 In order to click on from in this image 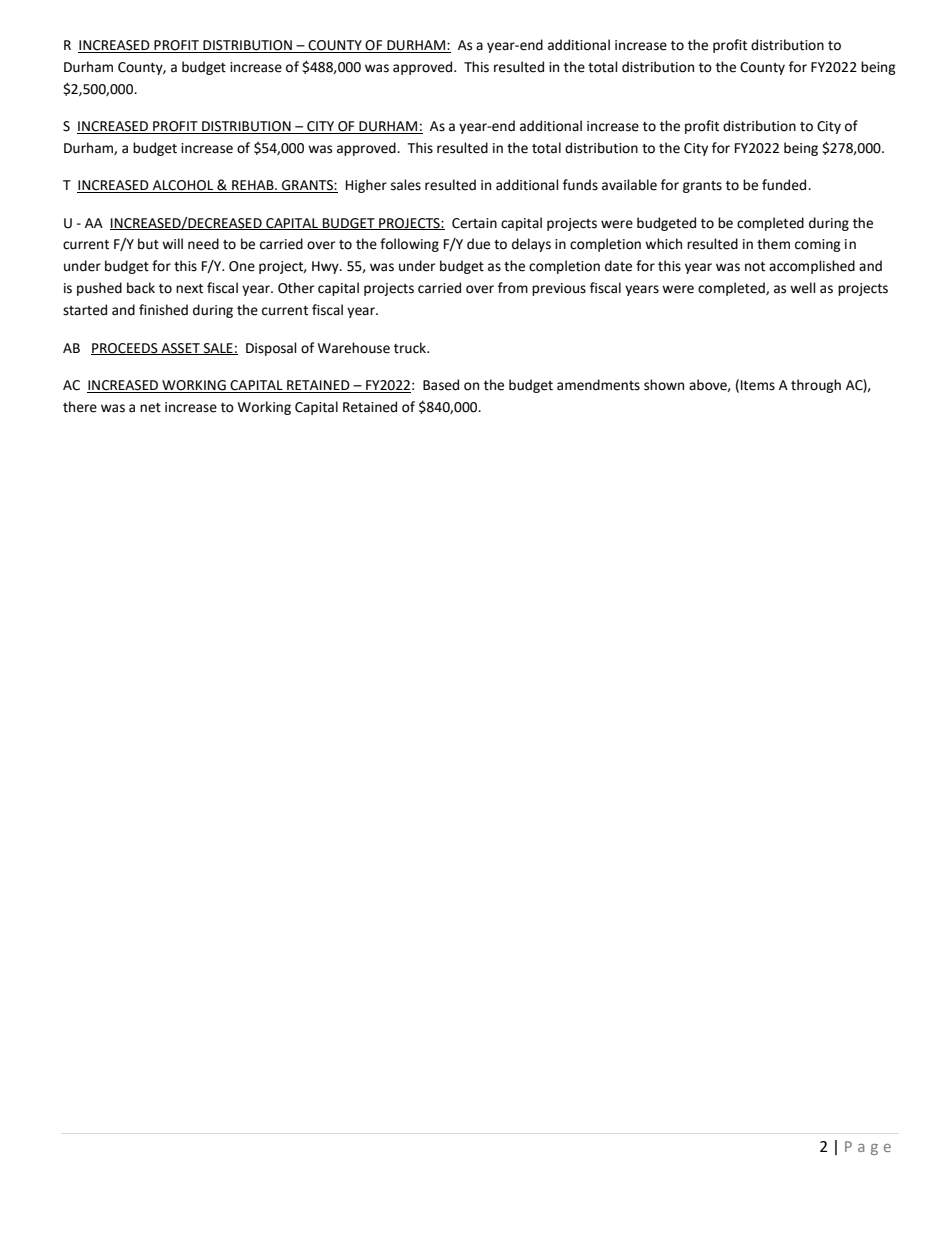, I will do `click(513, 288)`.
